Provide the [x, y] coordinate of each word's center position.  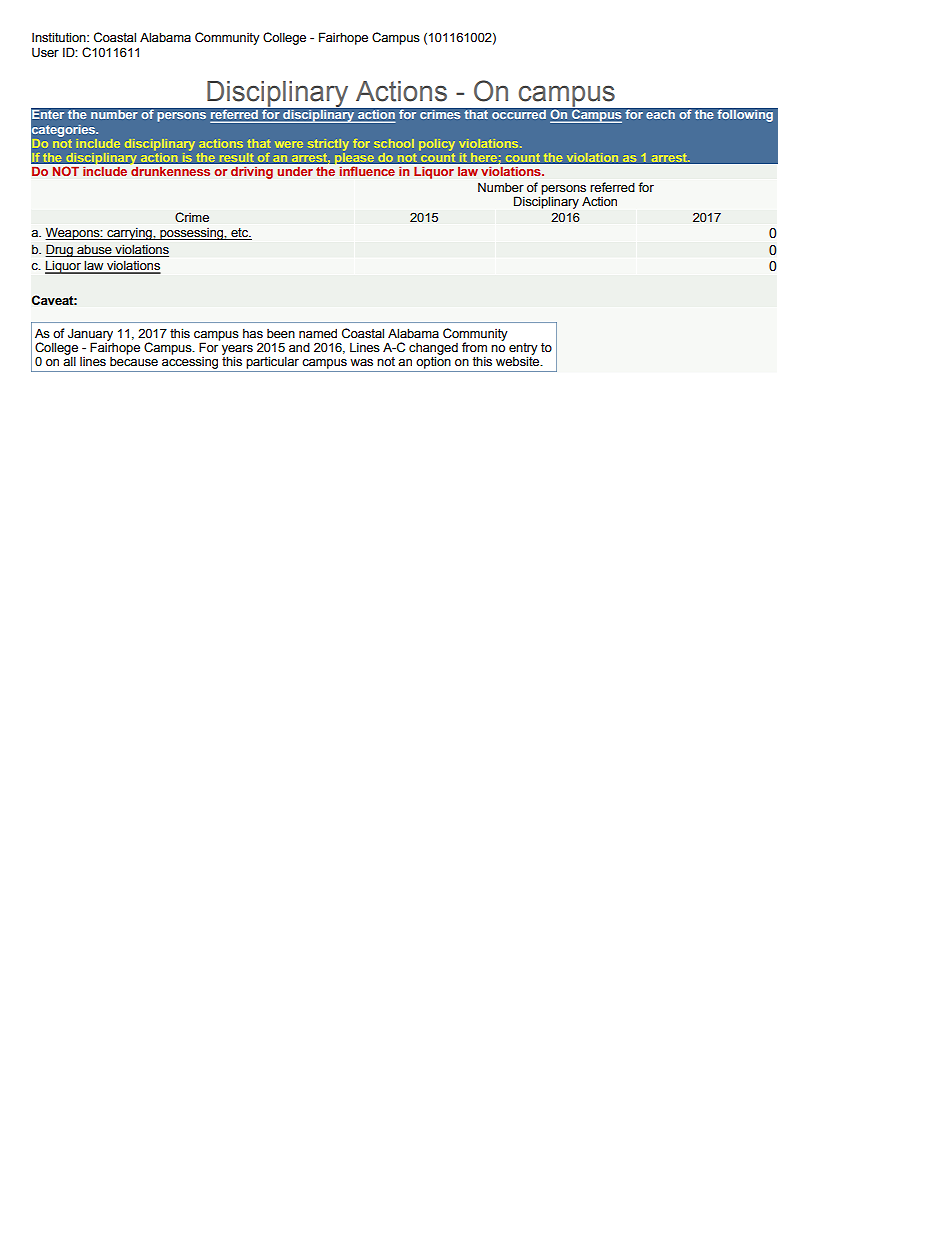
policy [437, 145]
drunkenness [170, 171]
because [134, 360]
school [394, 143]
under [295, 171]
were [289, 144]
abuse [94, 249]
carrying [129, 234]
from [474, 347]
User [45, 53]
